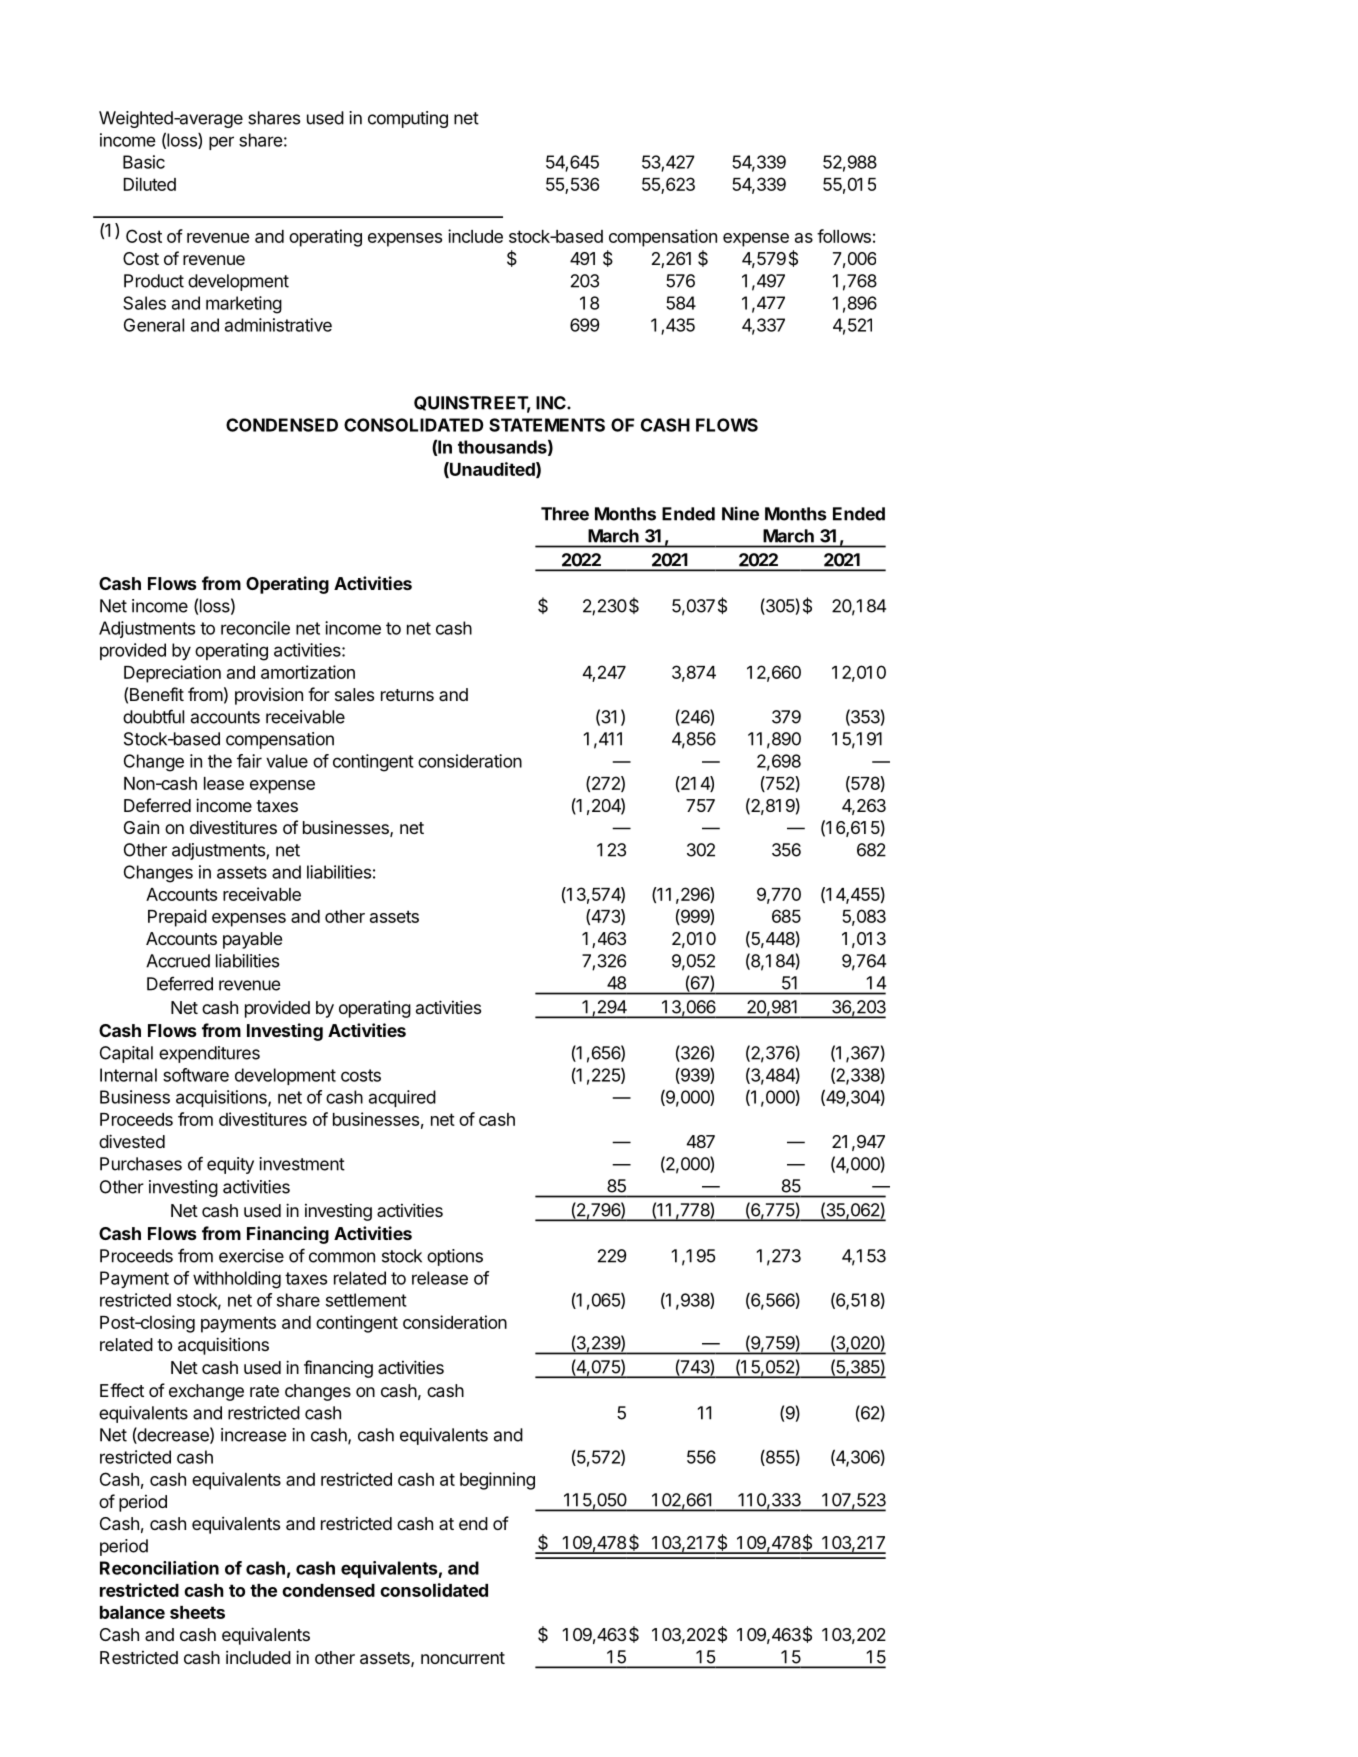 This screenshot has width=1358, height=1757. What do you see at coordinates (150, 184) in the screenshot?
I see `Diluted` at bounding box center [150, 184].
